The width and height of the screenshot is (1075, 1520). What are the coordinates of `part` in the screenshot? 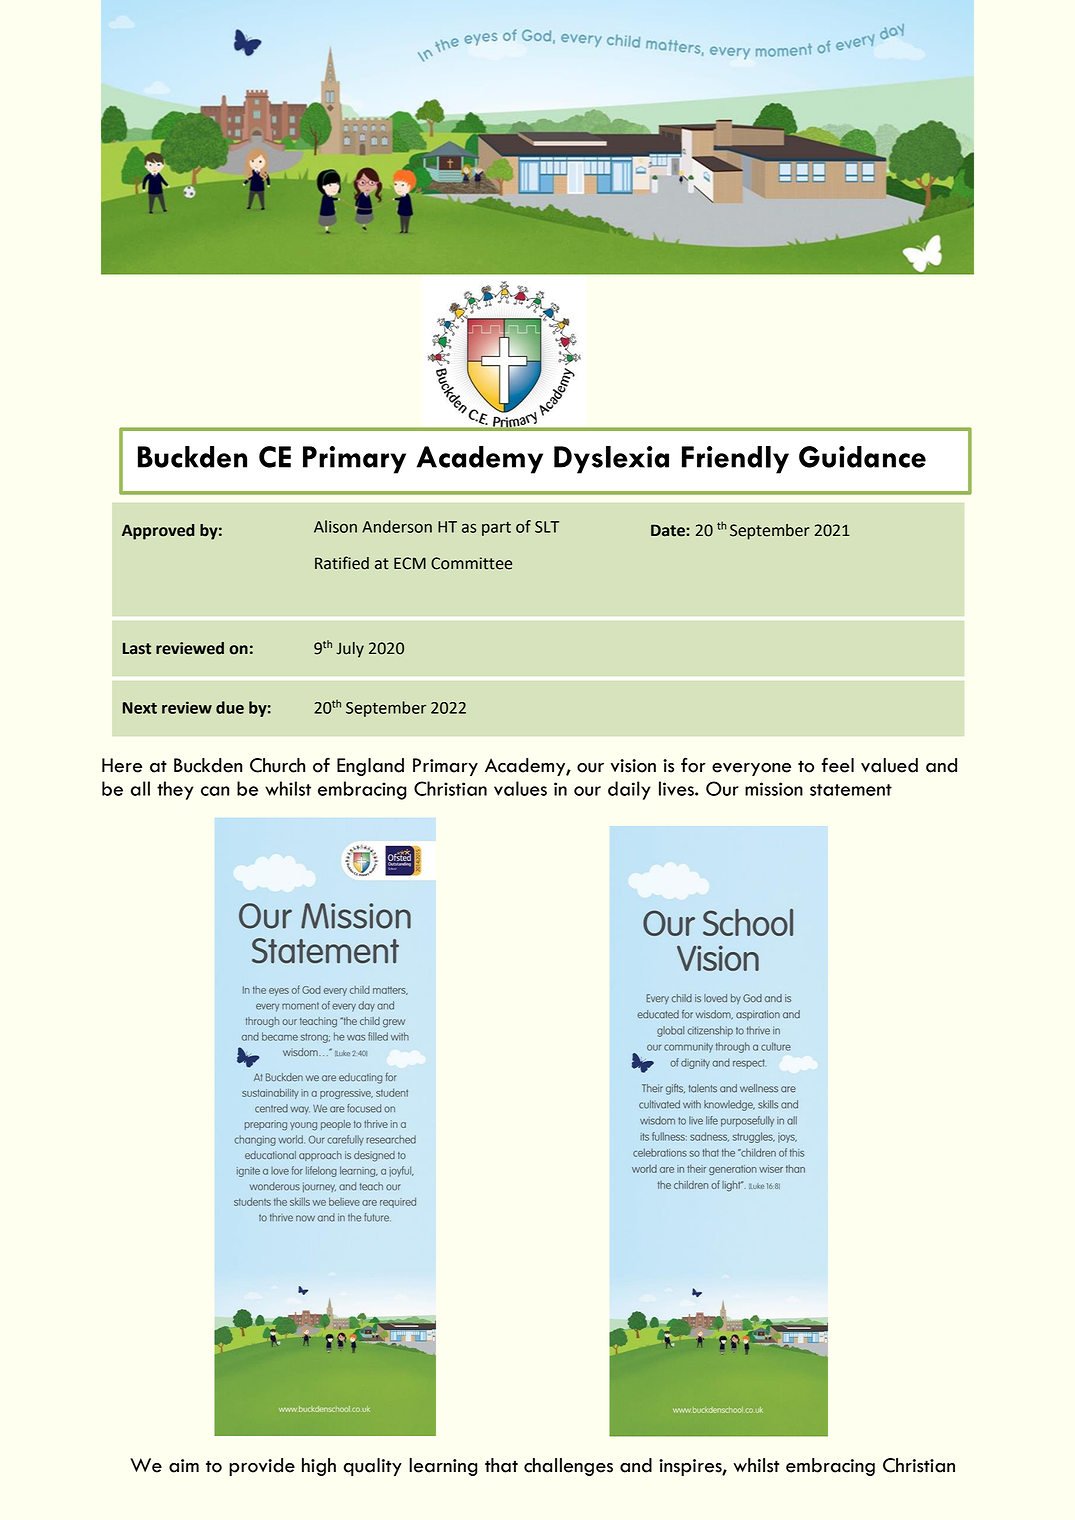 It's located at (496, 529).
